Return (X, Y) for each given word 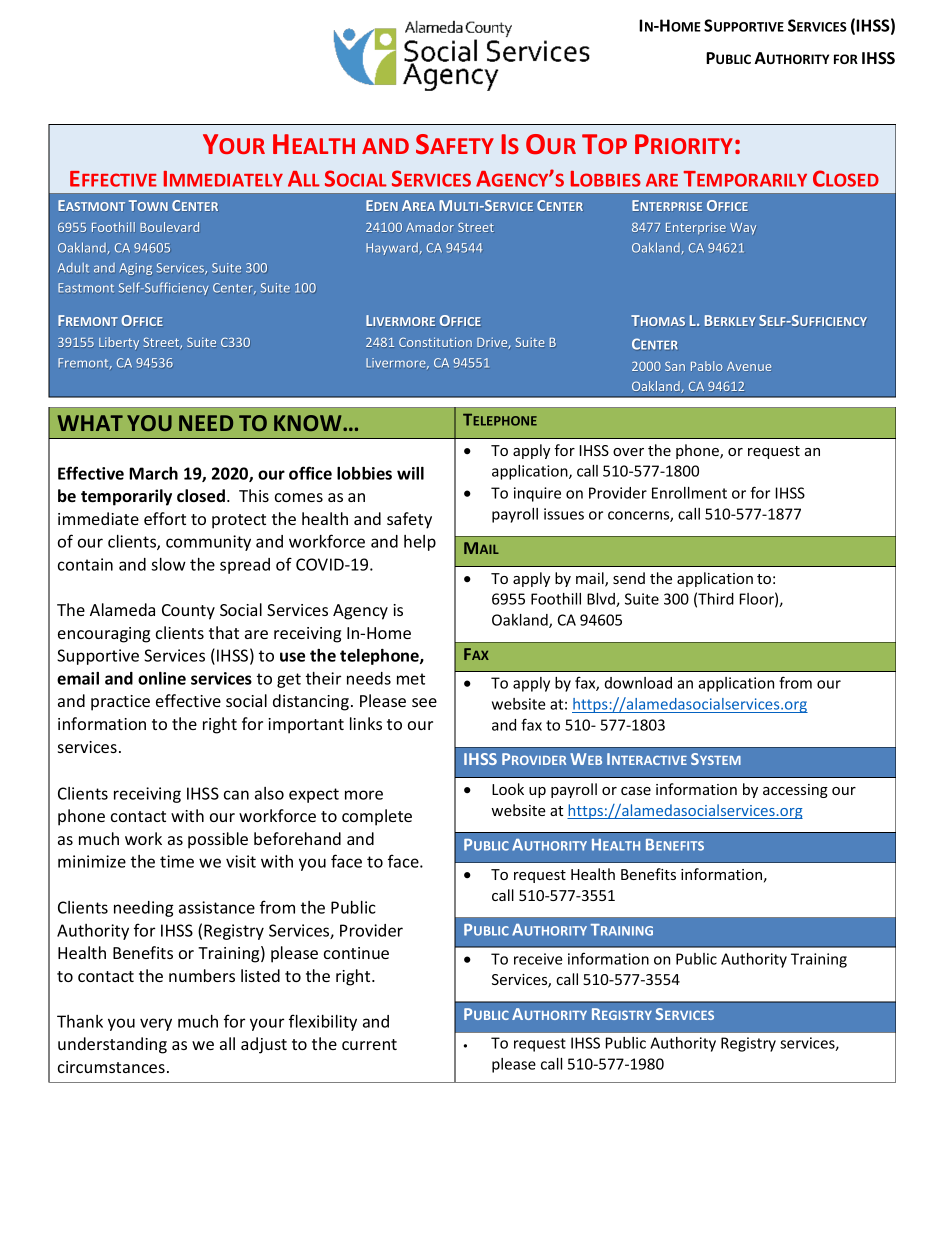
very (156, 1024)
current (369, 1044)
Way (743, 229)
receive (538, 959)
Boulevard (169, 227)
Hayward (392, 249)
